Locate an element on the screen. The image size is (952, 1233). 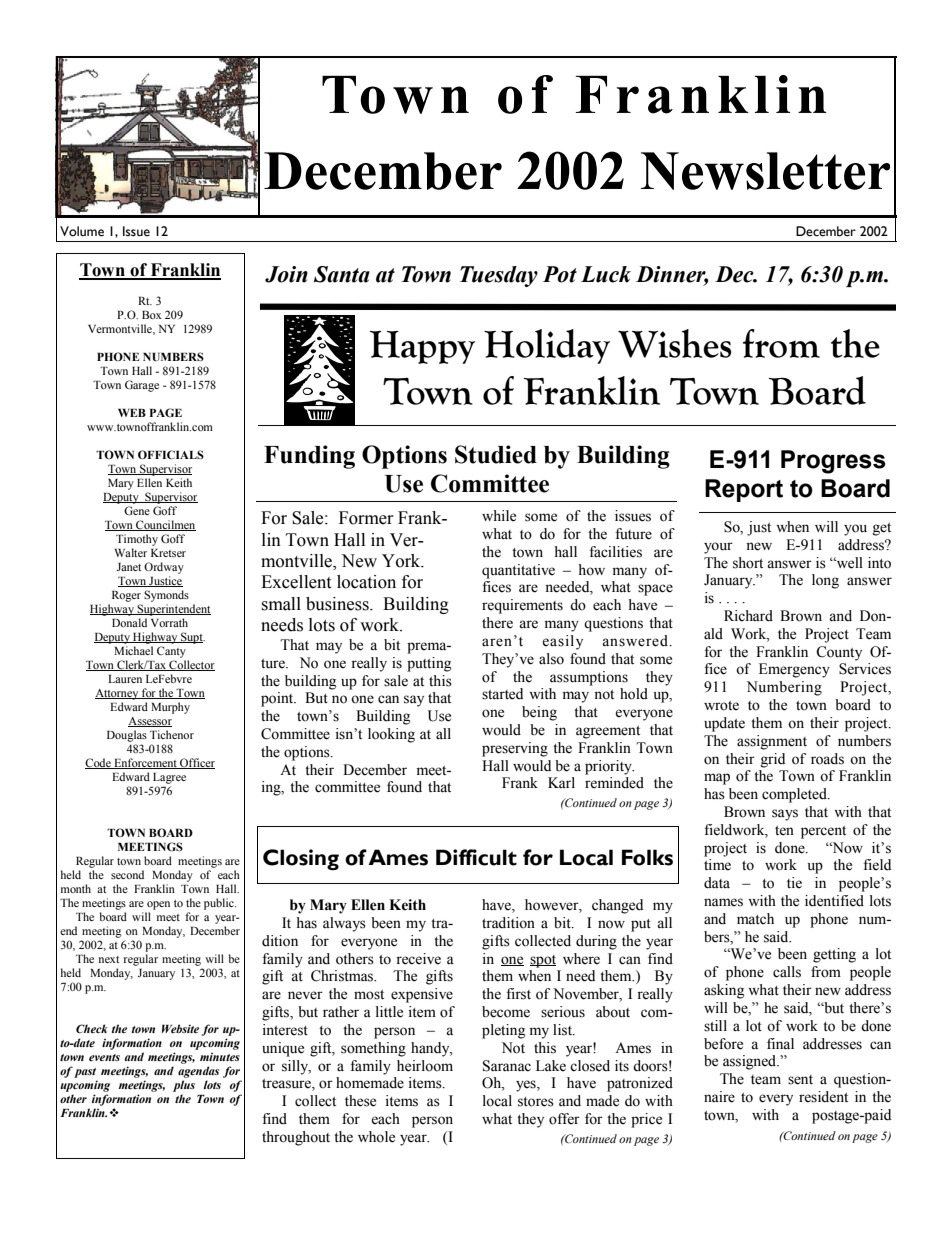
says is located at coordinates (785, 815).
